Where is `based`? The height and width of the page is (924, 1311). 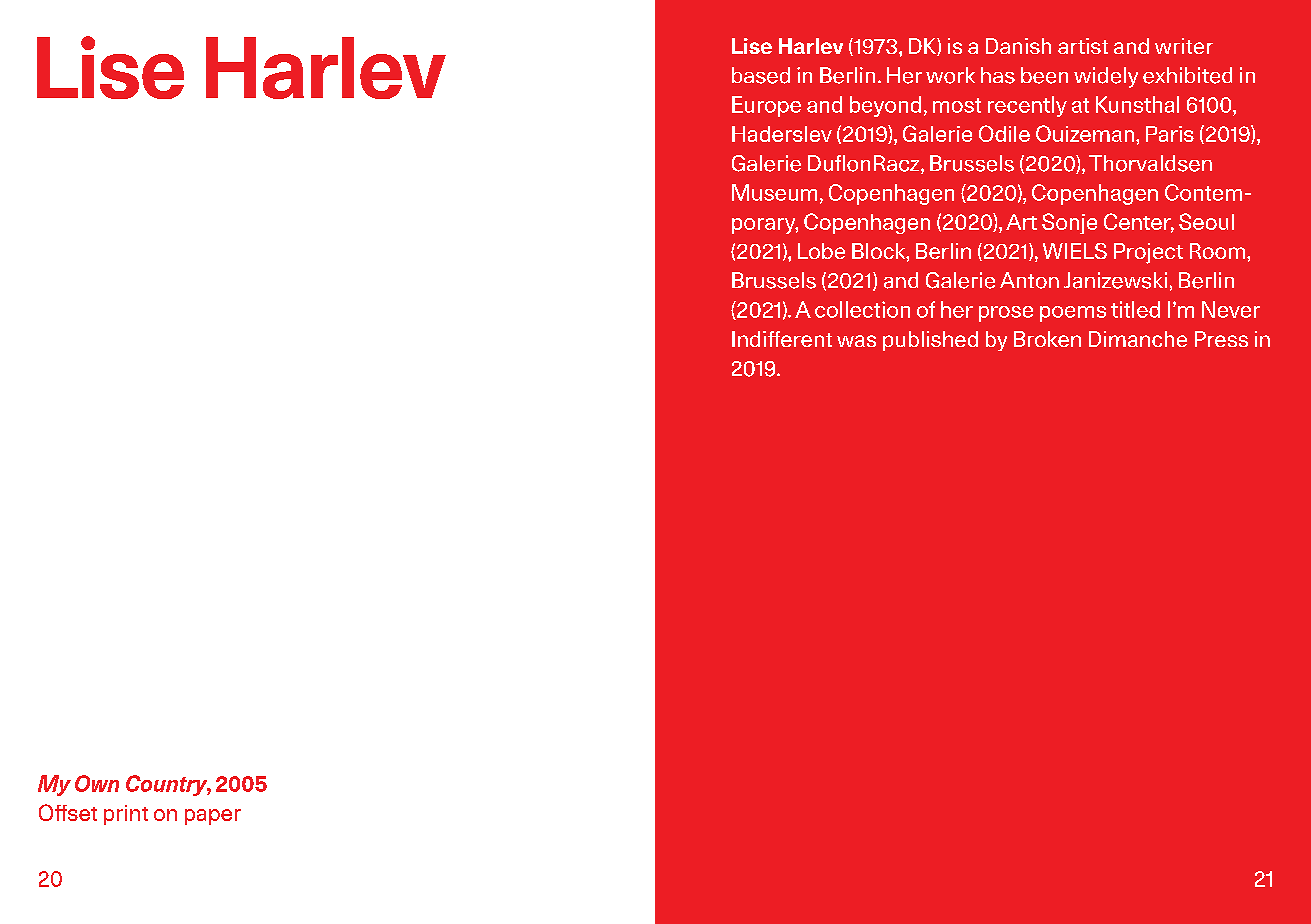 based is located at coordinates (761, 75).
